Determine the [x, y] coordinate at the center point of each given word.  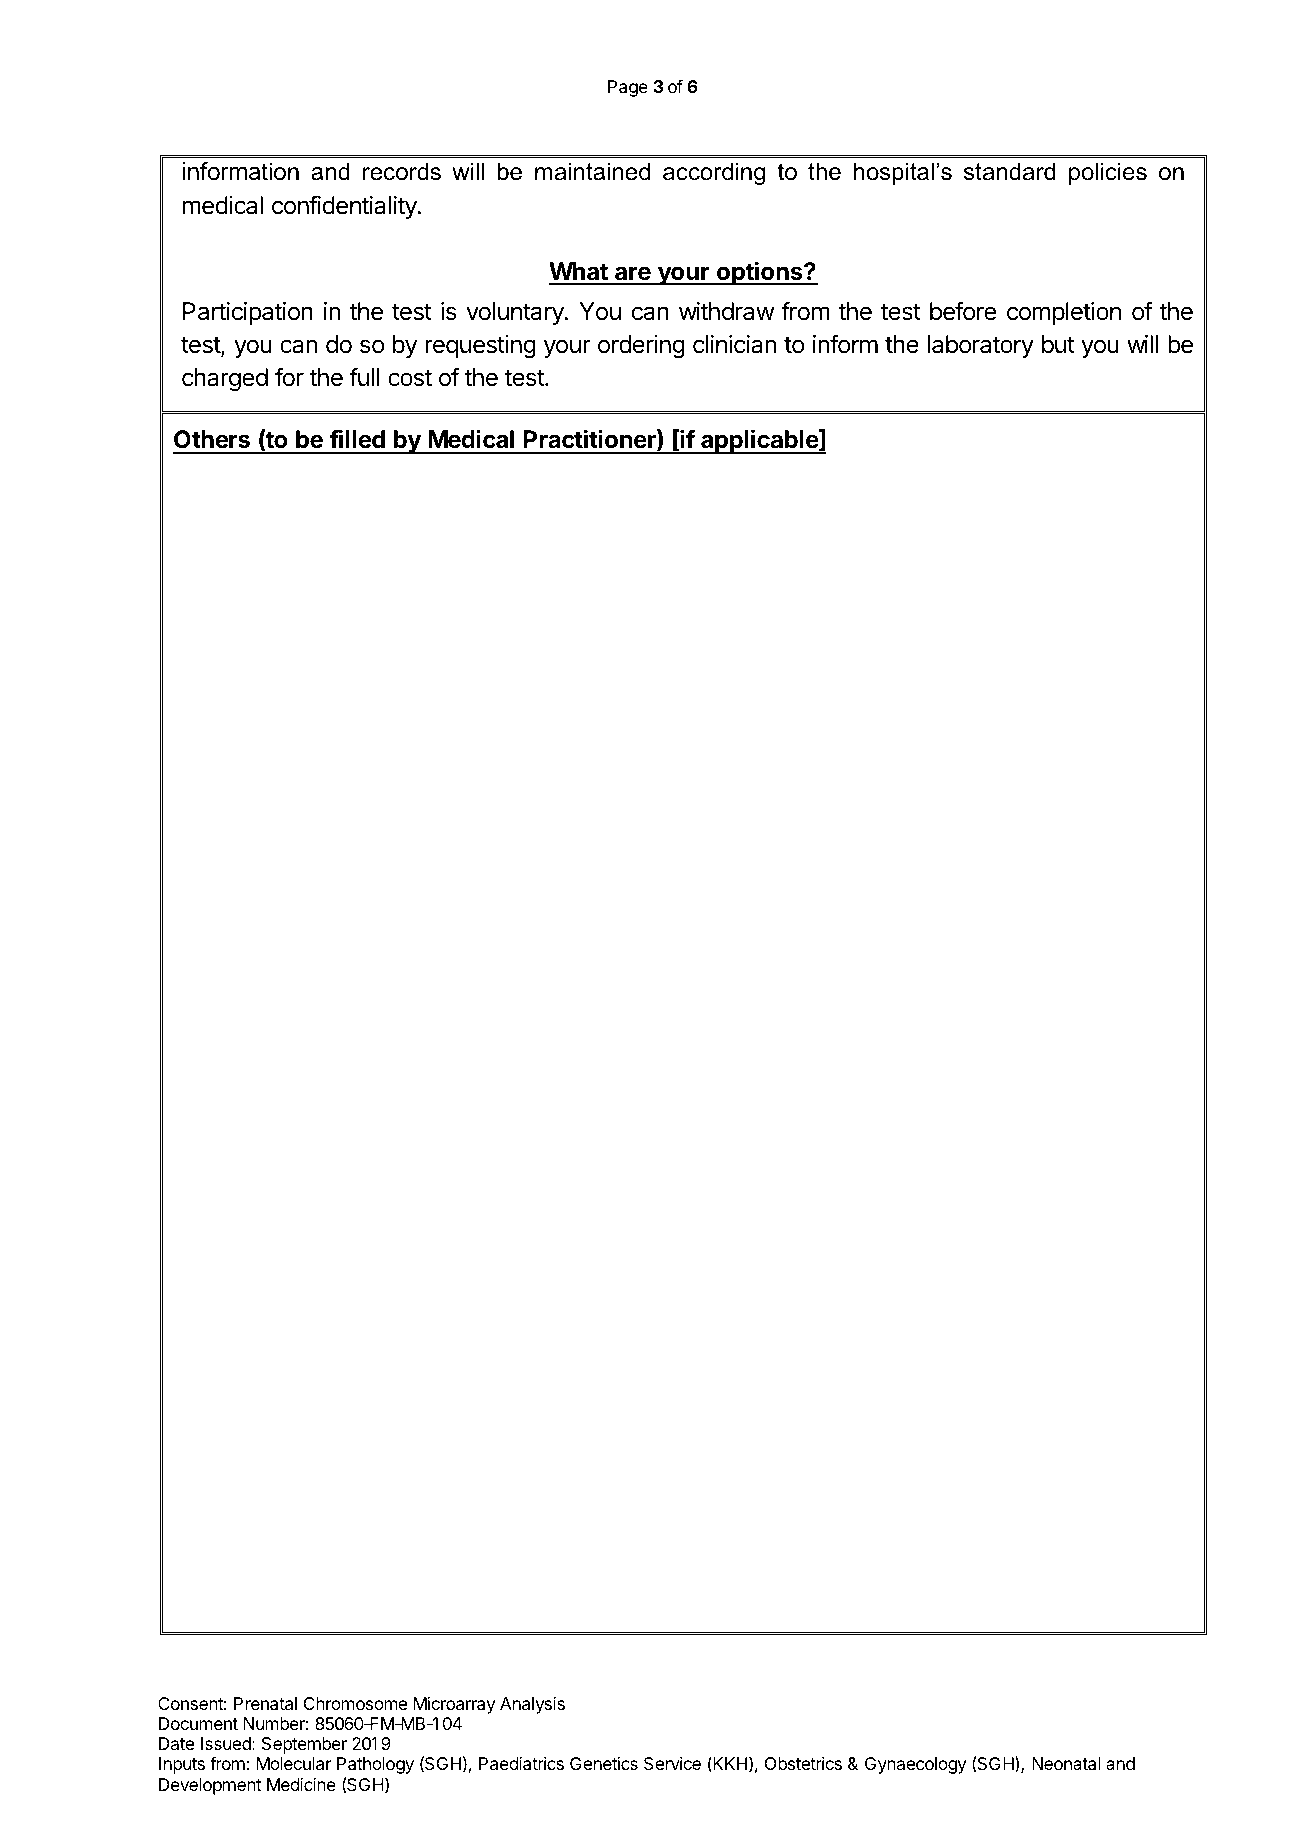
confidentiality [345, 207]
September [304, 1745]
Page [628, 88]
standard [1009, 171]
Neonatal [1066, 1764]
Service [672, 1764]
